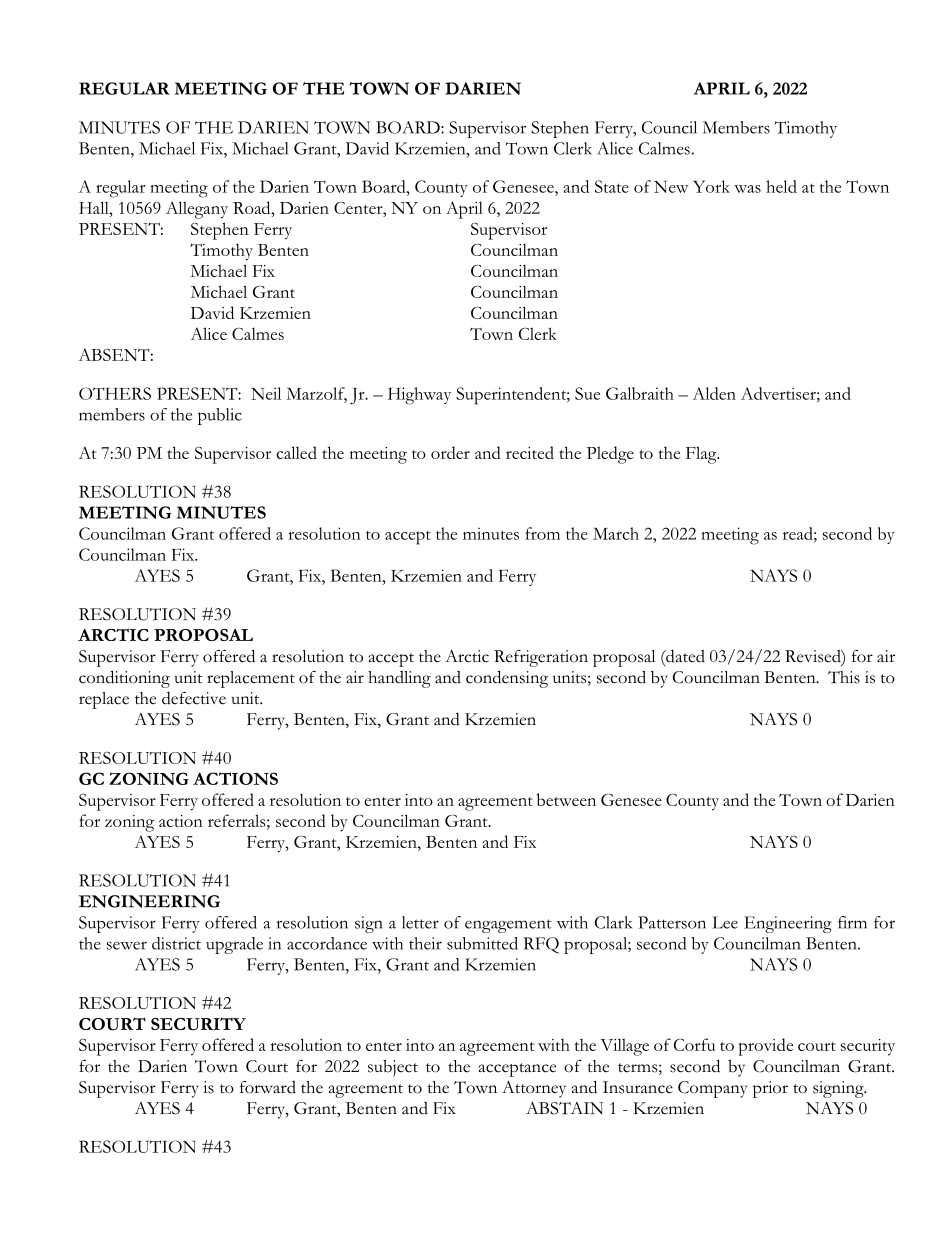 This screenshot has width=952, height=1233. I want to click on dated, so click(684, 657).
